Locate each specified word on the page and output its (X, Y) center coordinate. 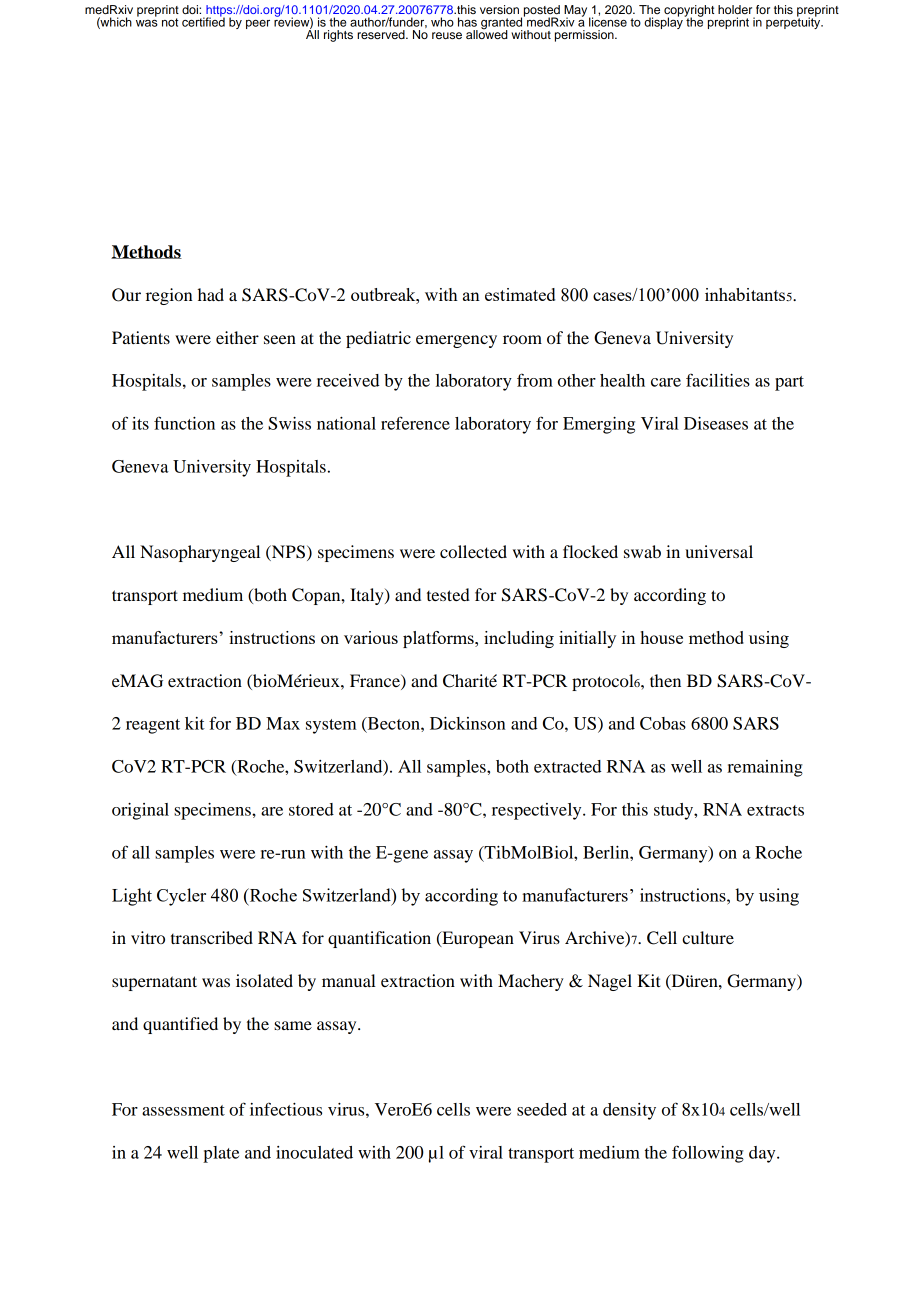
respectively (538, 811)
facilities (718, 380)
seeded (542, 1109)
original (140, 811)
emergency (456, 341)
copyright (689, 12)
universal (719, 551)
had (211, 294)
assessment (183, 1110)
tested (448, 594)
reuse (447, 35)
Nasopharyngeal (200, 553)
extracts (775, 810)
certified (203, 21)
